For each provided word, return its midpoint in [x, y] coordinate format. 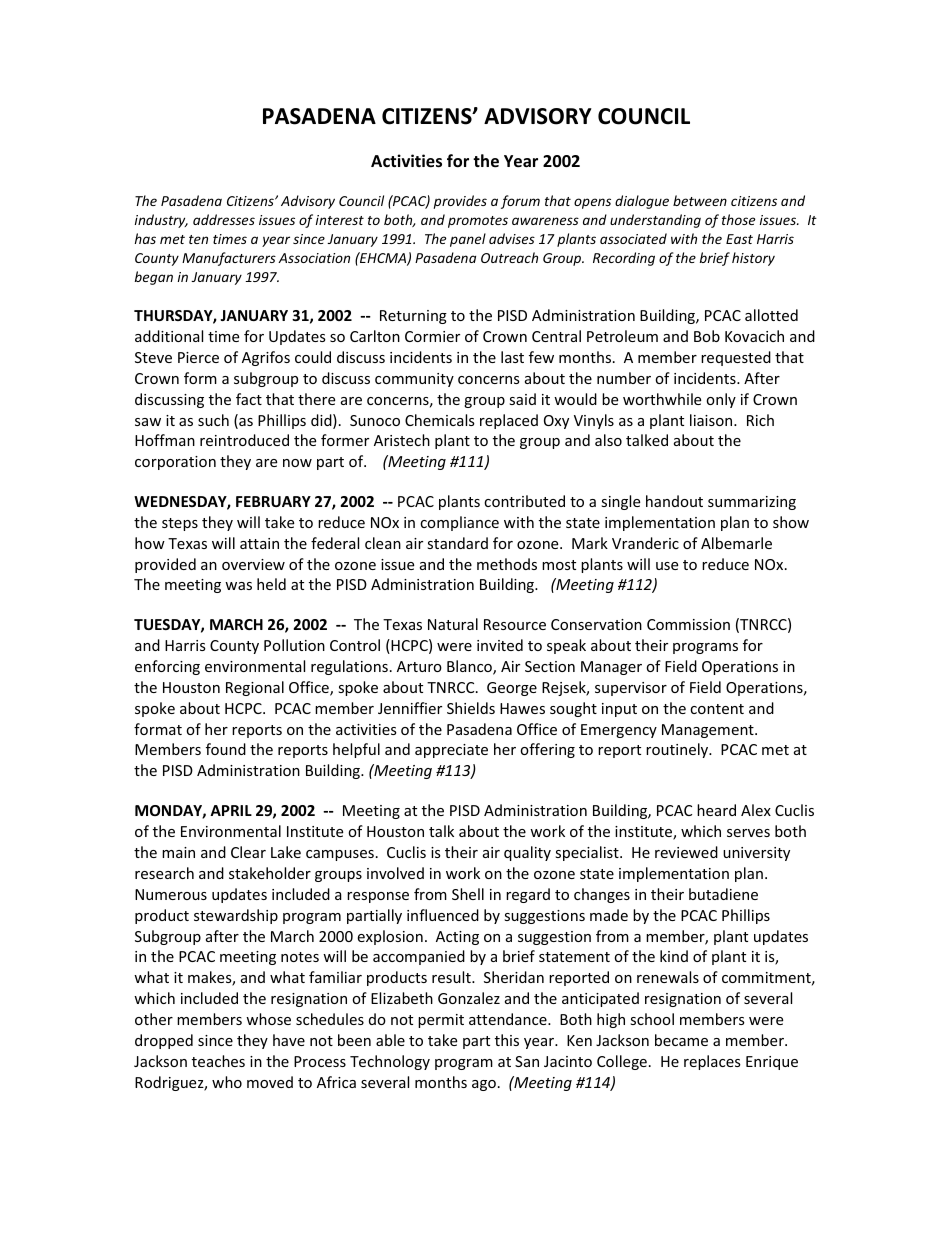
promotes [478, 222]
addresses [224, 219]
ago [484, 1085]
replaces [712, 1062]
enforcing [167, 667]
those [738, 219]
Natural [453, 624]
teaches [218, 1061]
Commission [688, 624]
